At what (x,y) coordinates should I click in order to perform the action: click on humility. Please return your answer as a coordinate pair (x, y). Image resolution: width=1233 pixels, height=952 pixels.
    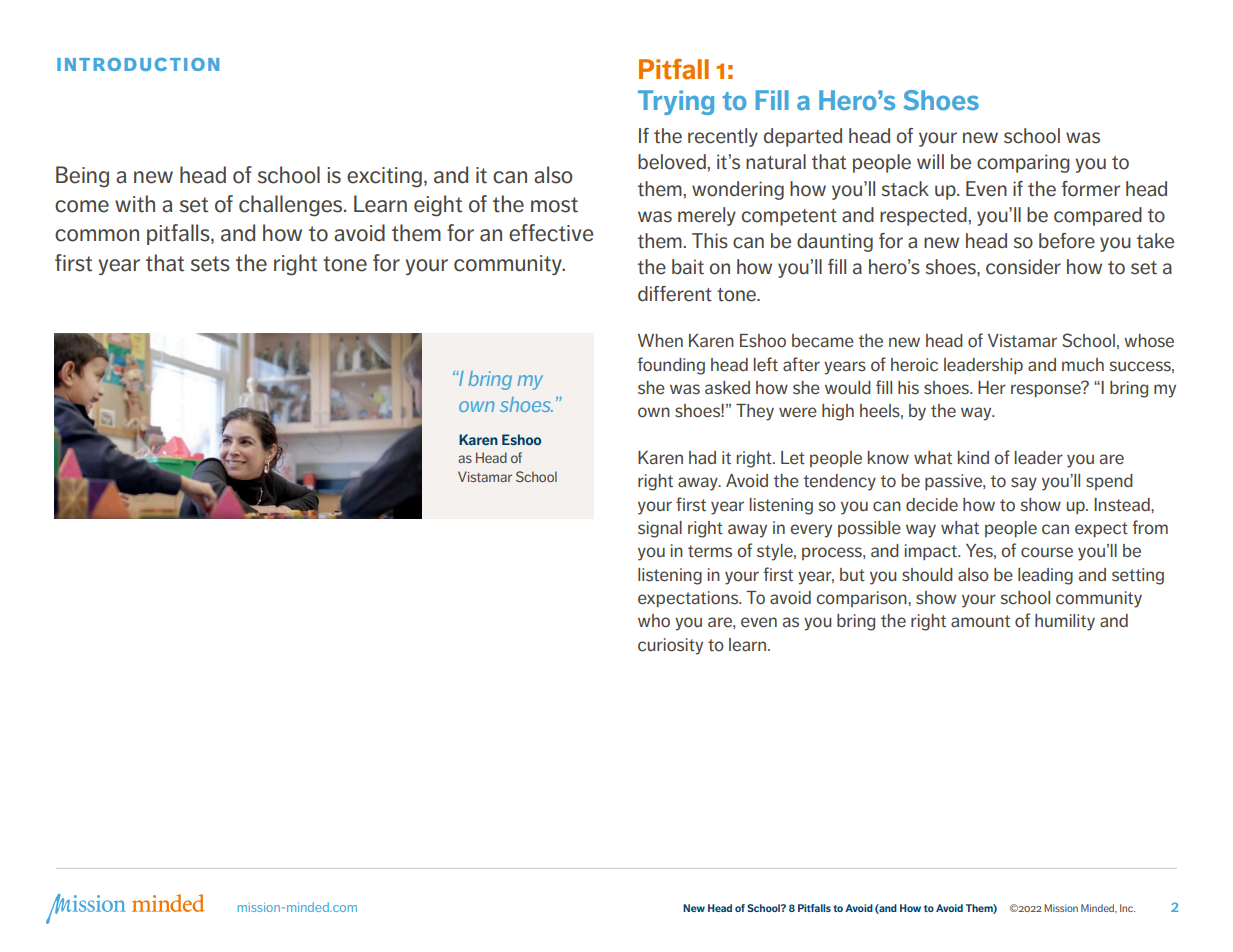
    Looking at the image, I should click on (1065, 622).
